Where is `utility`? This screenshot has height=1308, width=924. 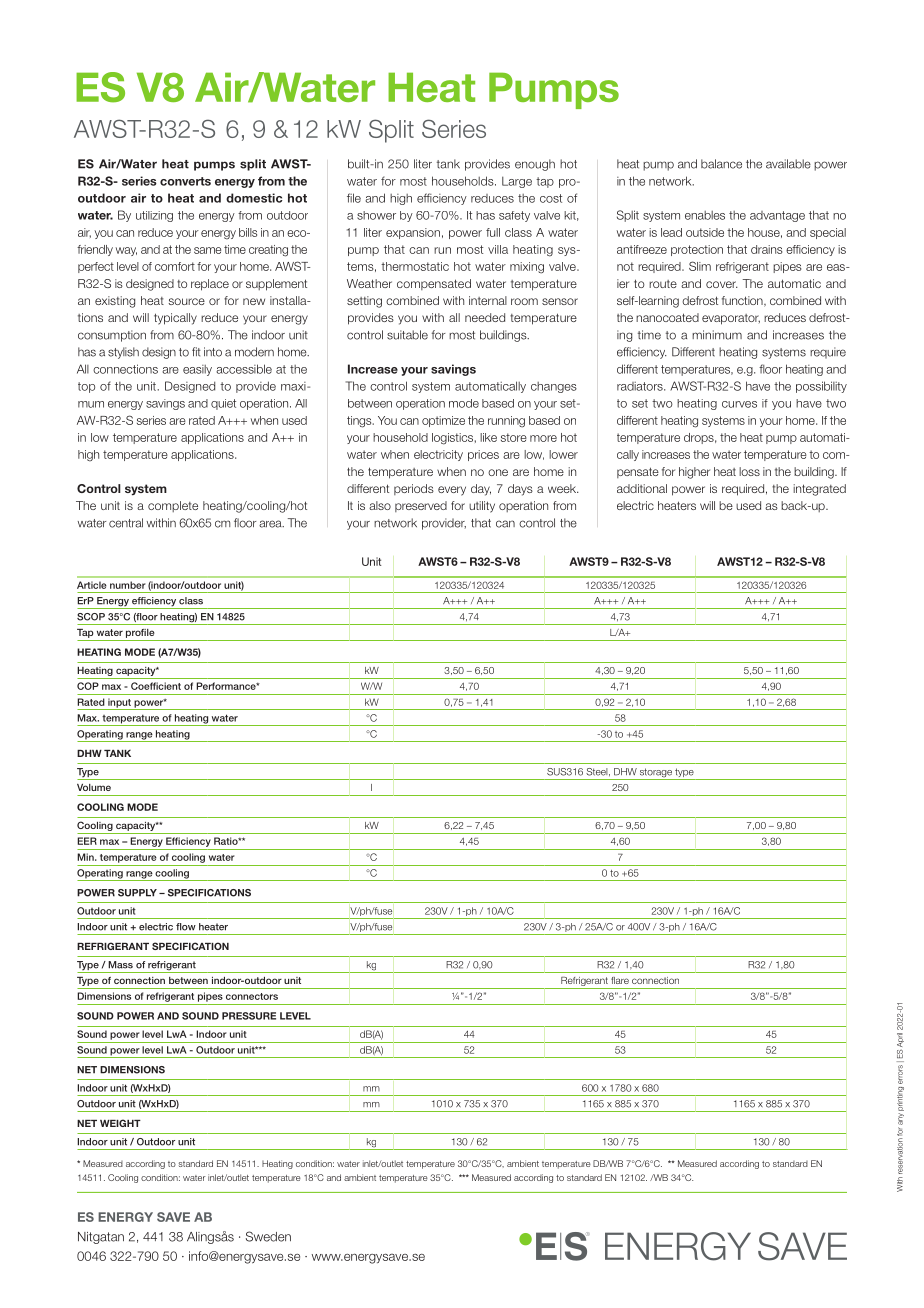
utility is located at coordinates (482, 507).
